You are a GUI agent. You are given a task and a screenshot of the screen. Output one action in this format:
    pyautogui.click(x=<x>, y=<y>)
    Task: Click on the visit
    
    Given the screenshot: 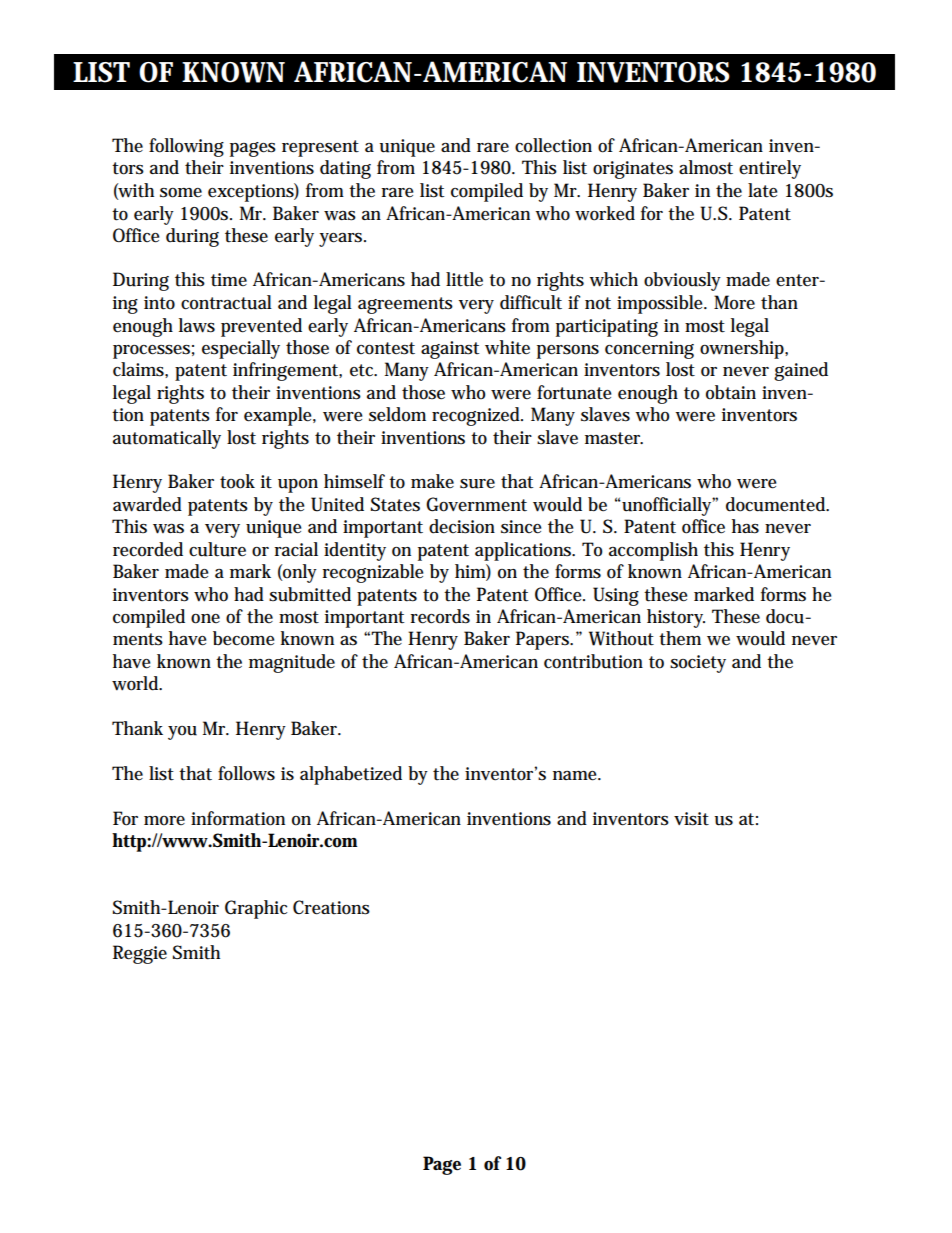 What is the action you would take?
    pyautogui.click(x=691, y=819)
